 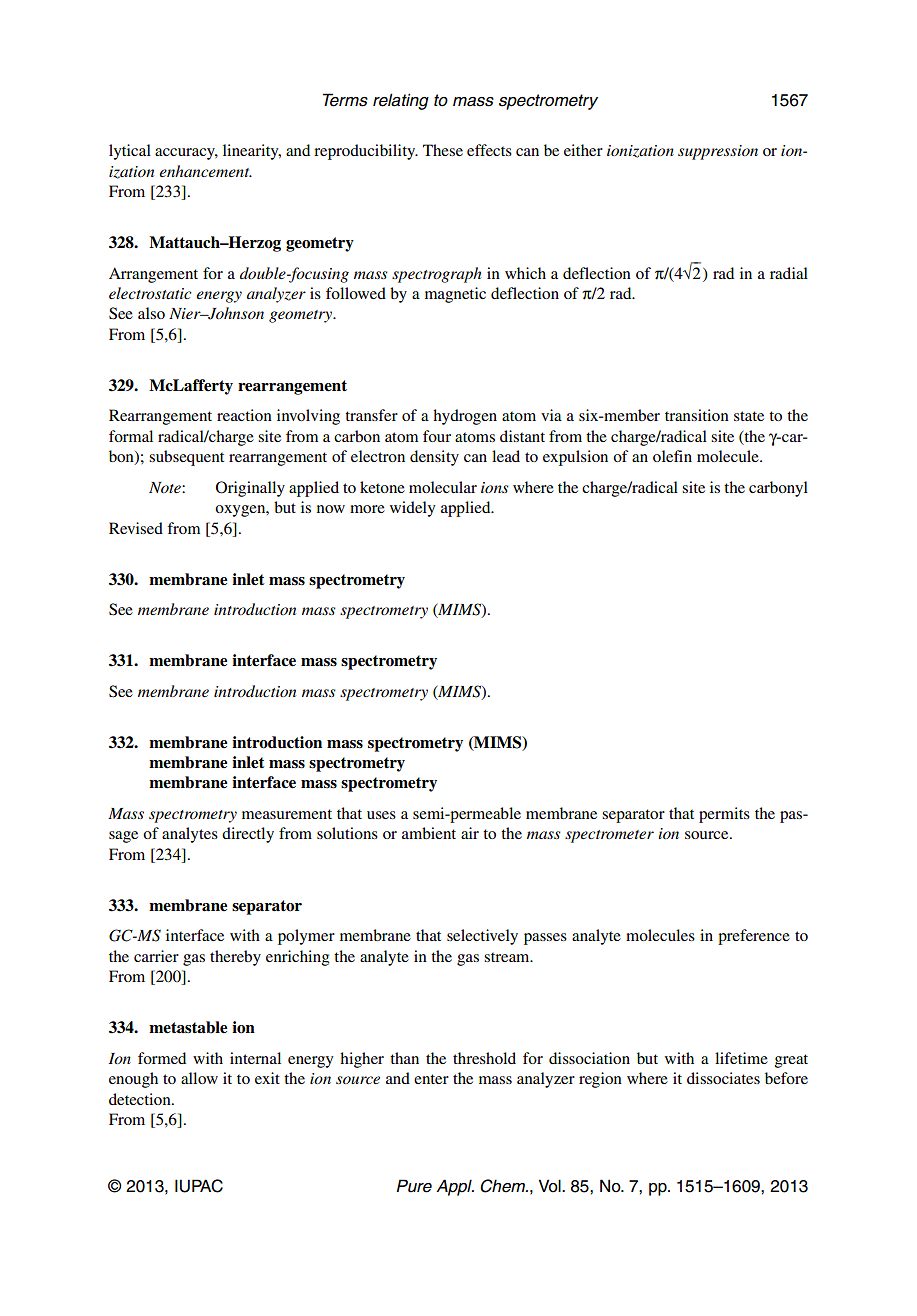 What do you see at coordinates (199, 1186) in the document?
I see `IUPAC` at bounding box center [199, 1186].
